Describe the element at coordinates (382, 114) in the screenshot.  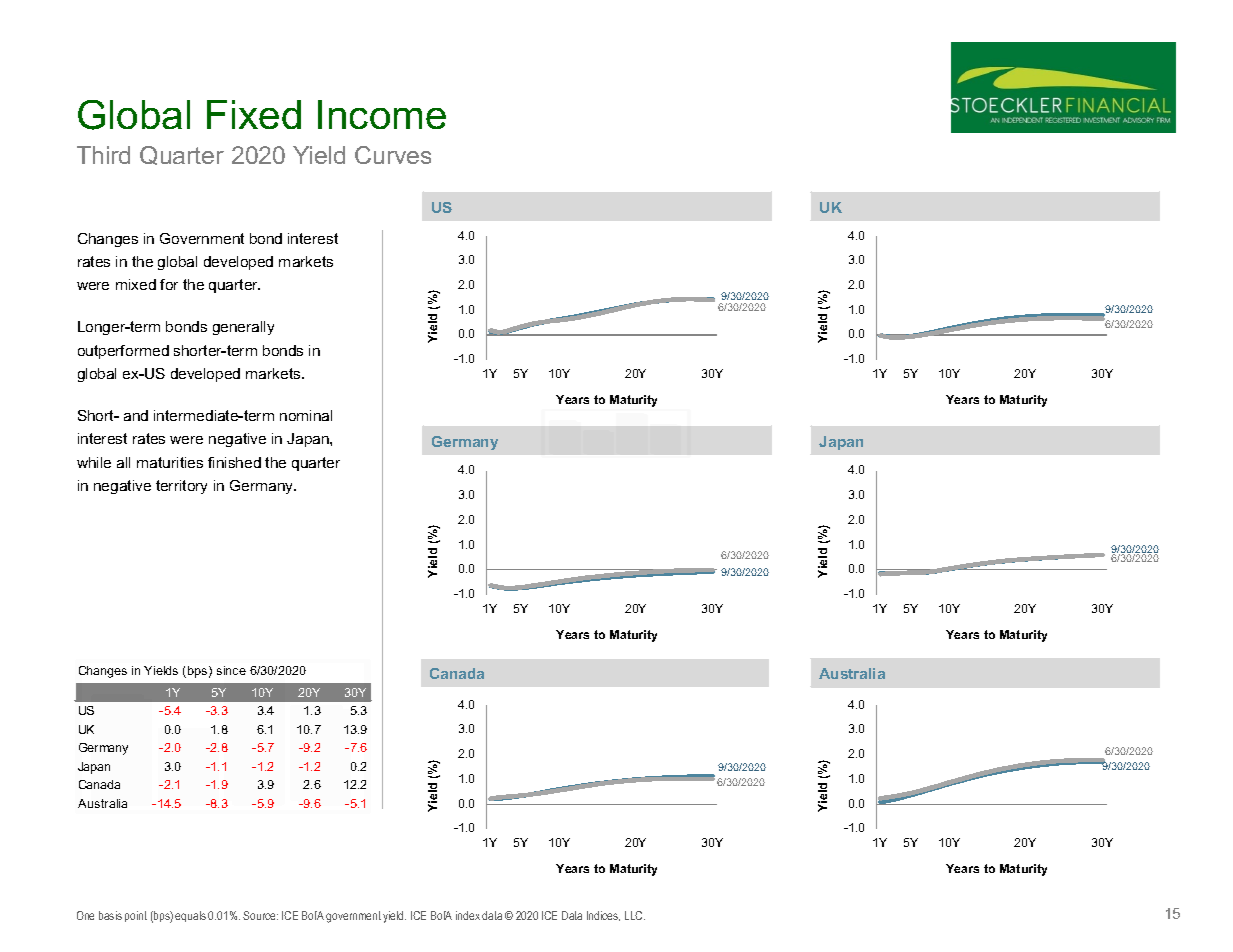
I see `Income` at that location.
